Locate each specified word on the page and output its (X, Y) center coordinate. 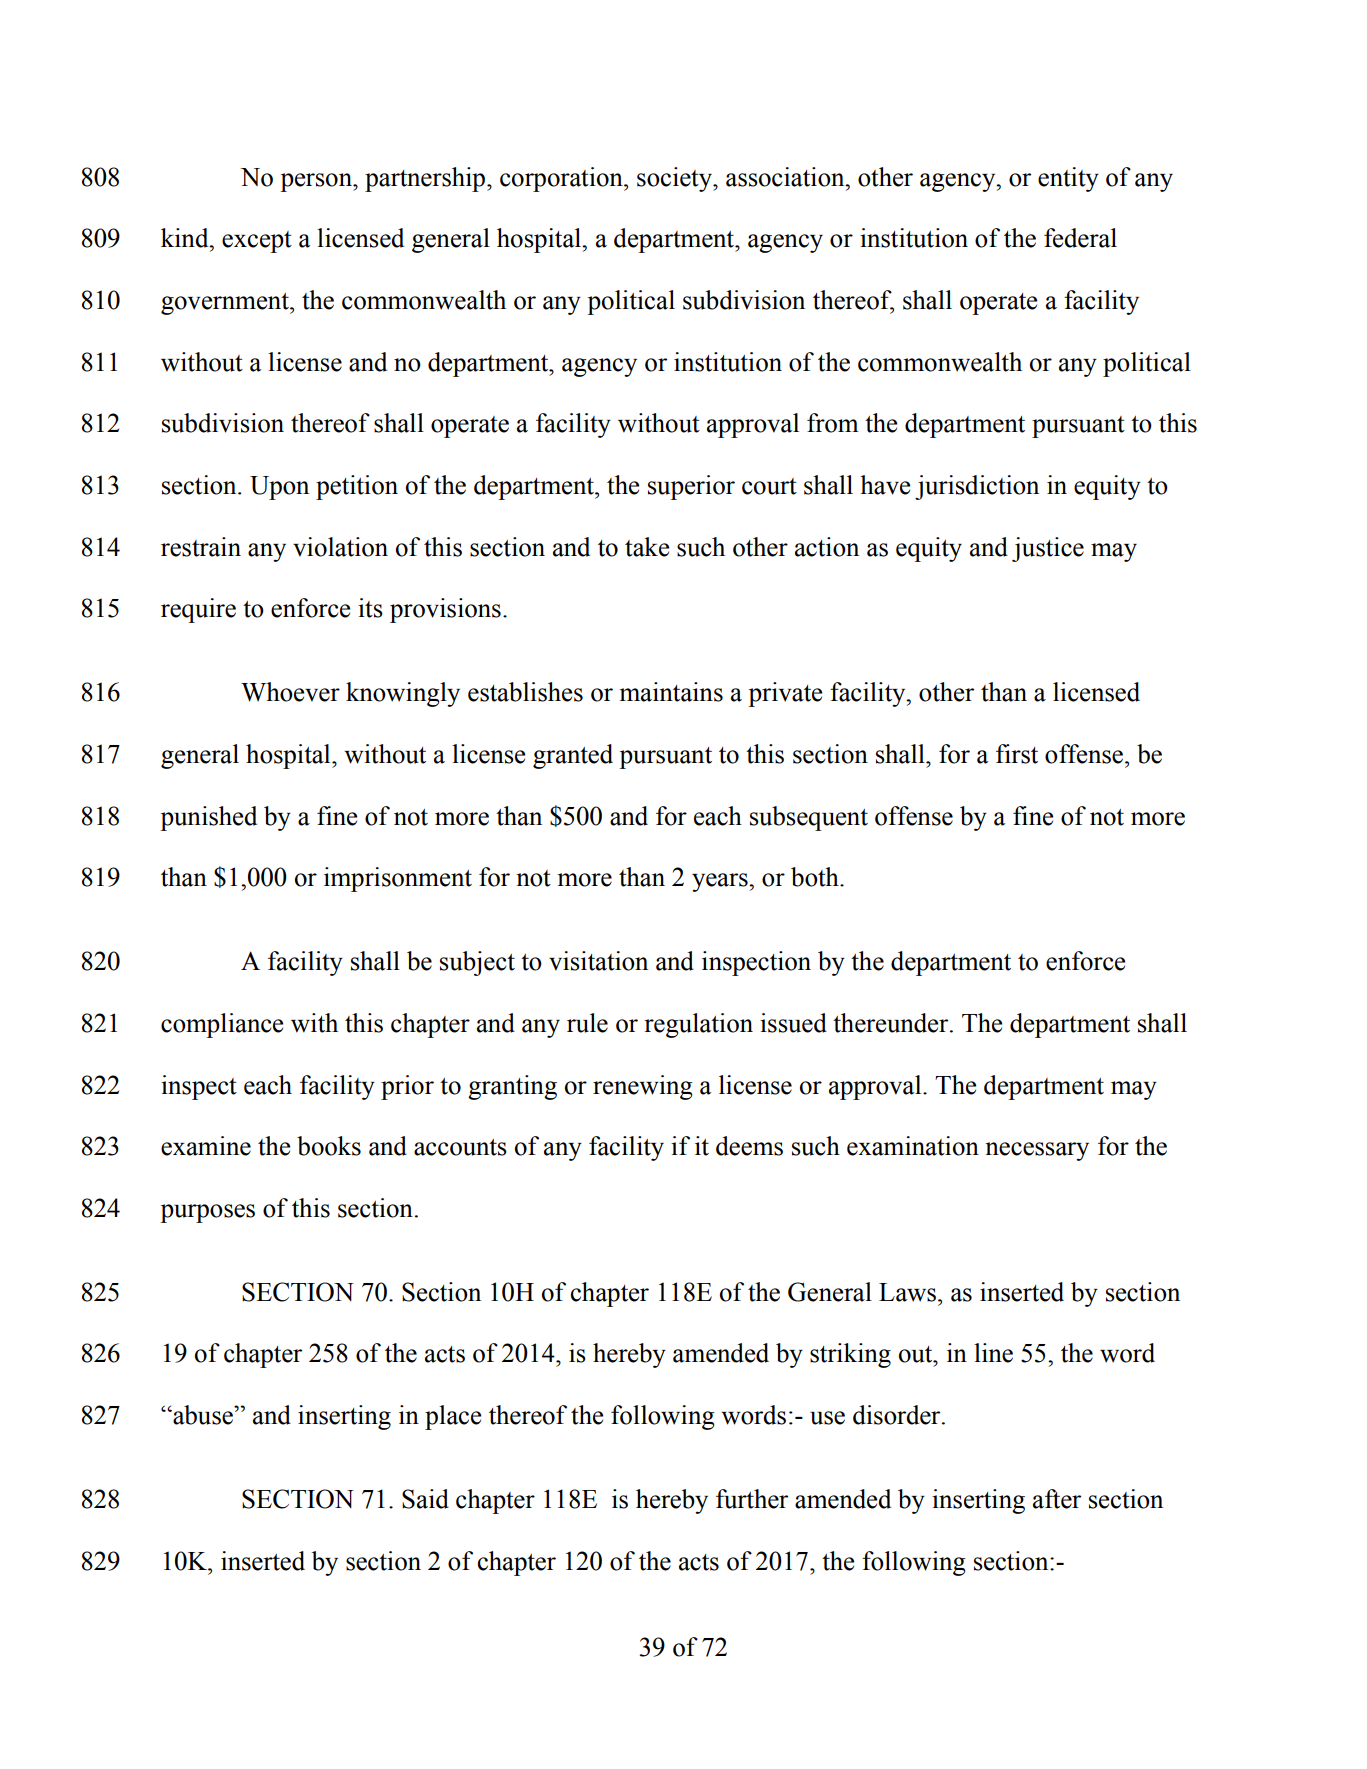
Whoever (290, 692)
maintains (671, 692)
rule (587, 1023)
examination (913, 1146)
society (675, 179)
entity (1068, 179)
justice (1048, 549)
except (257, 242)
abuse (203, 1415)
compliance (222, 1025)
